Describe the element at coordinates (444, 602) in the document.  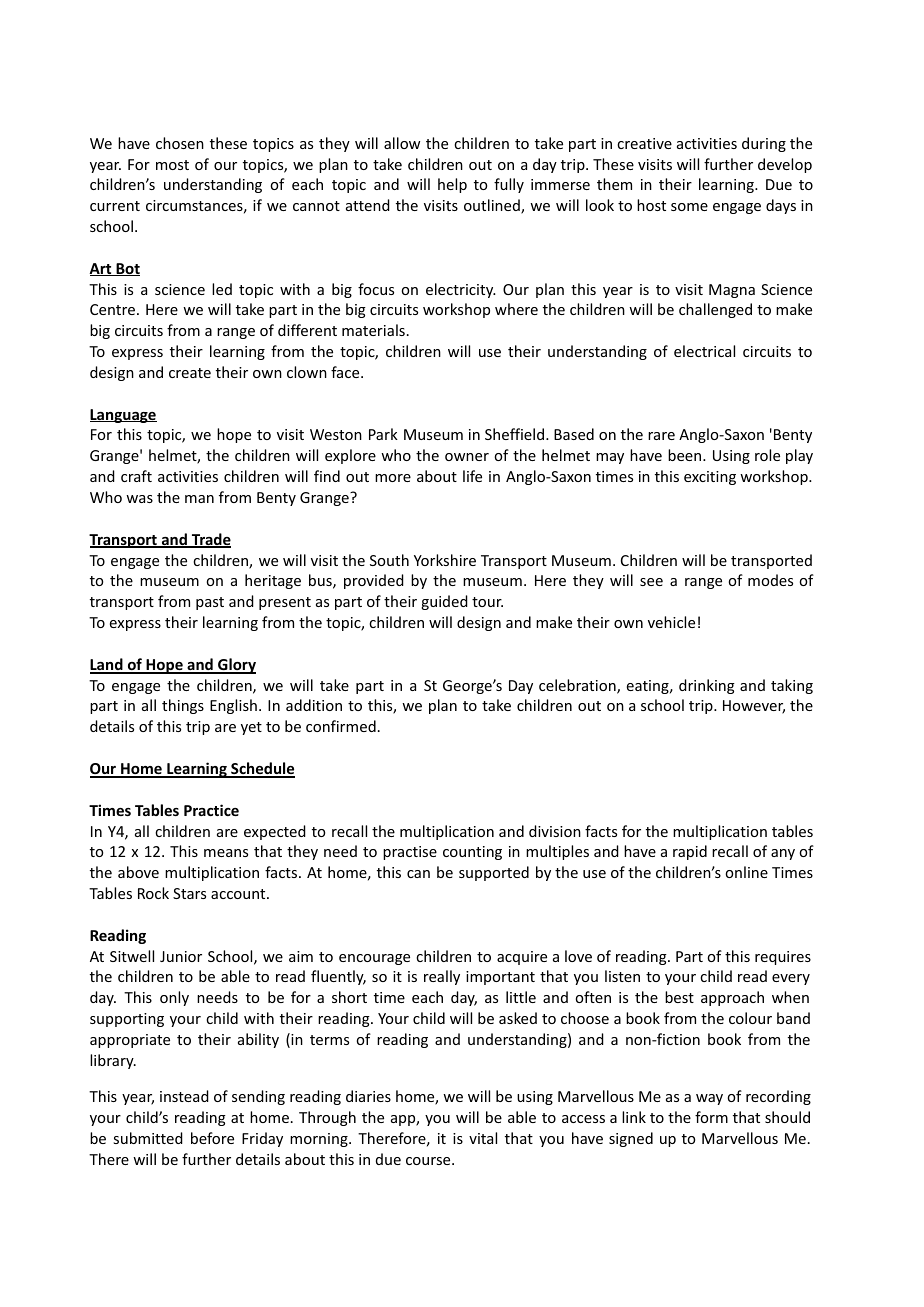
I see `guided` at that location.
